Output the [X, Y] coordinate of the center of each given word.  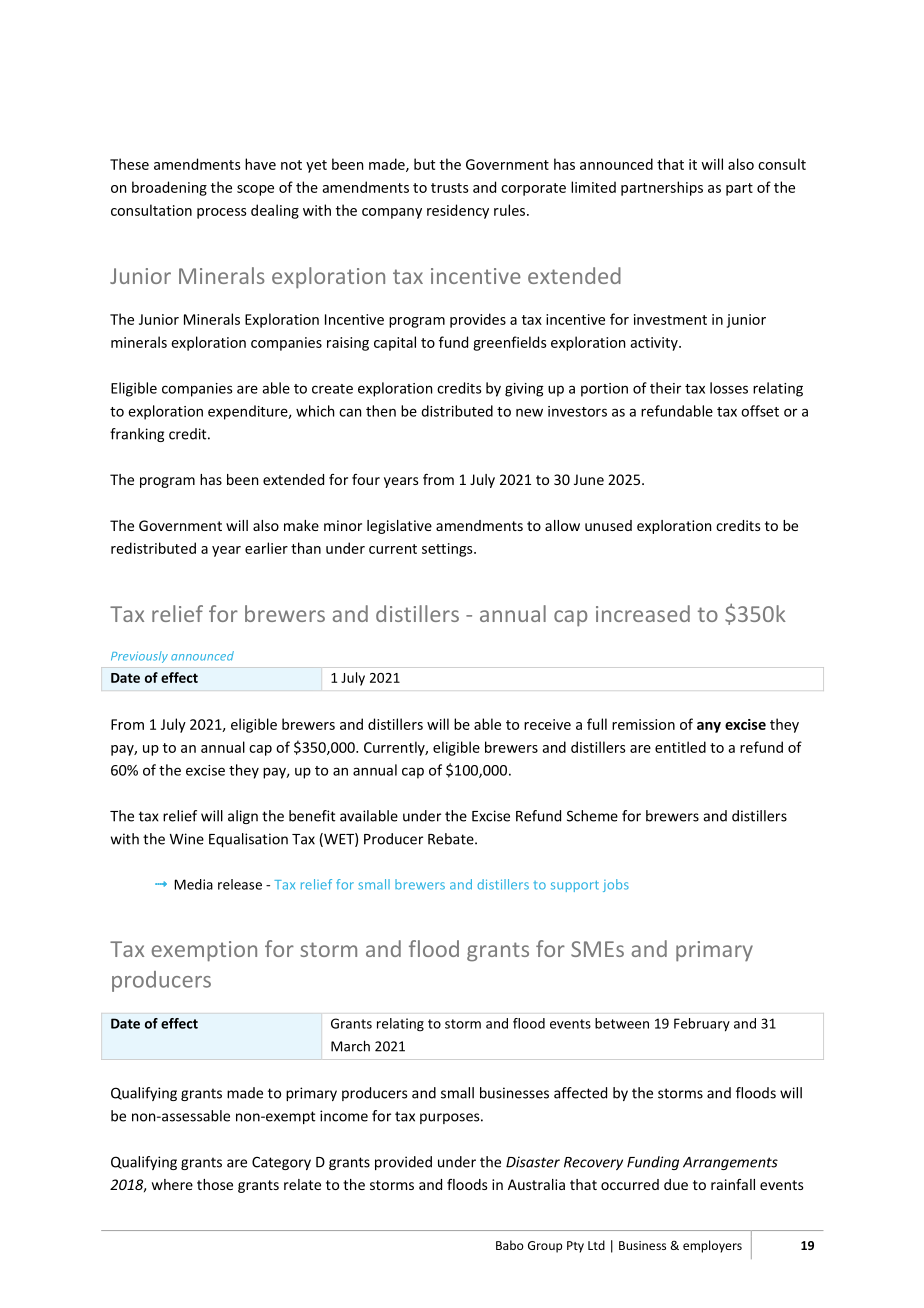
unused [608, 525]
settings [448, 550]
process [222, 213]
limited [593, 187]
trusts [450, 188]
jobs [616, 885]
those [215, 1184]
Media [193, 884]
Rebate [452, 839]
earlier [266, 548]
